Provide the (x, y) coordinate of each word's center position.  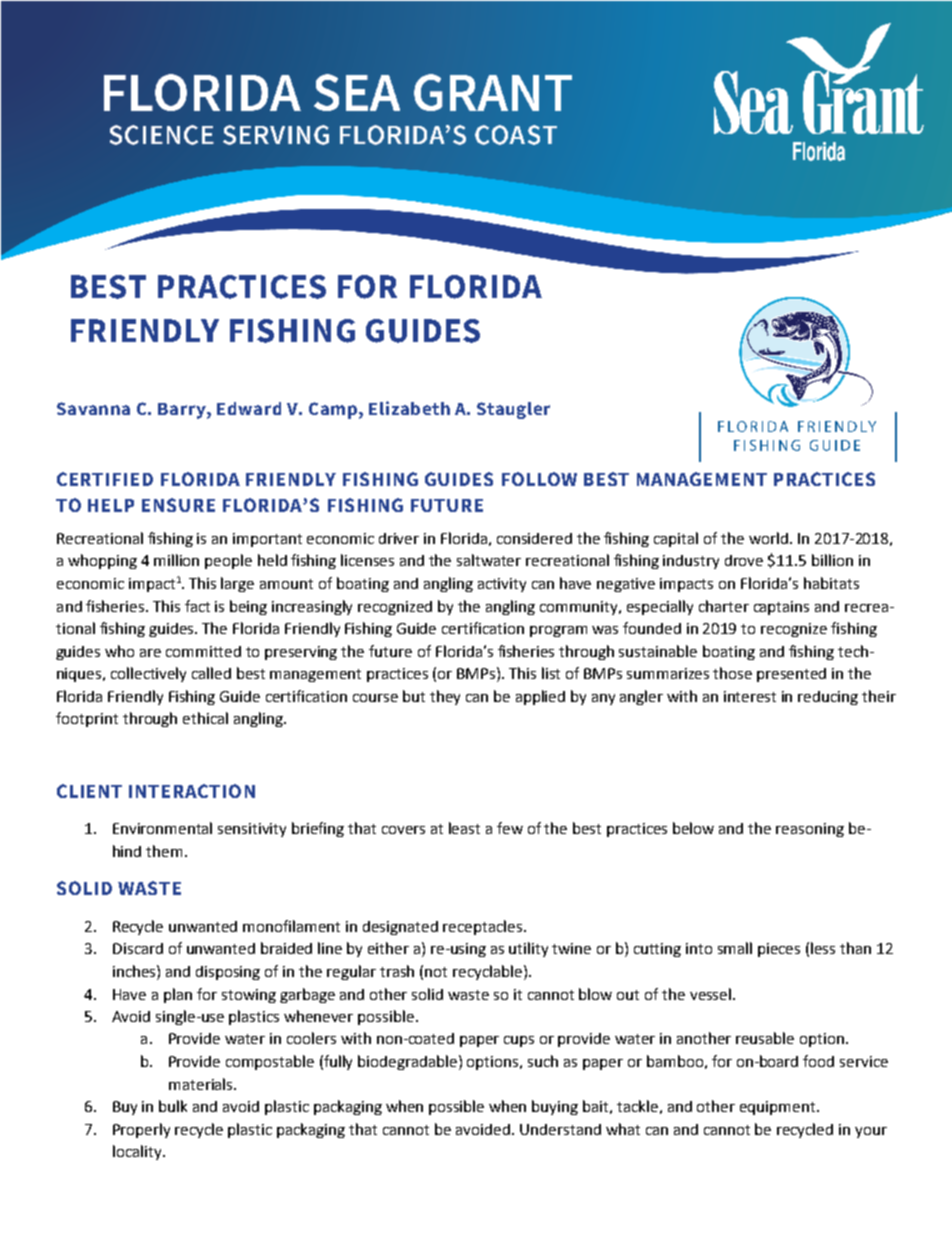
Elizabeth (409, 408)
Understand (560, 1129)
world (770, 538)
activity (502, 585)
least (464, 828)
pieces (779, 950)
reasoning (810, 830)
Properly (141, 1130)
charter (724, 606)
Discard (138, 948)
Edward (249, 408)
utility (528, 949)
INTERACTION (192, 791)
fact (197, 606)
